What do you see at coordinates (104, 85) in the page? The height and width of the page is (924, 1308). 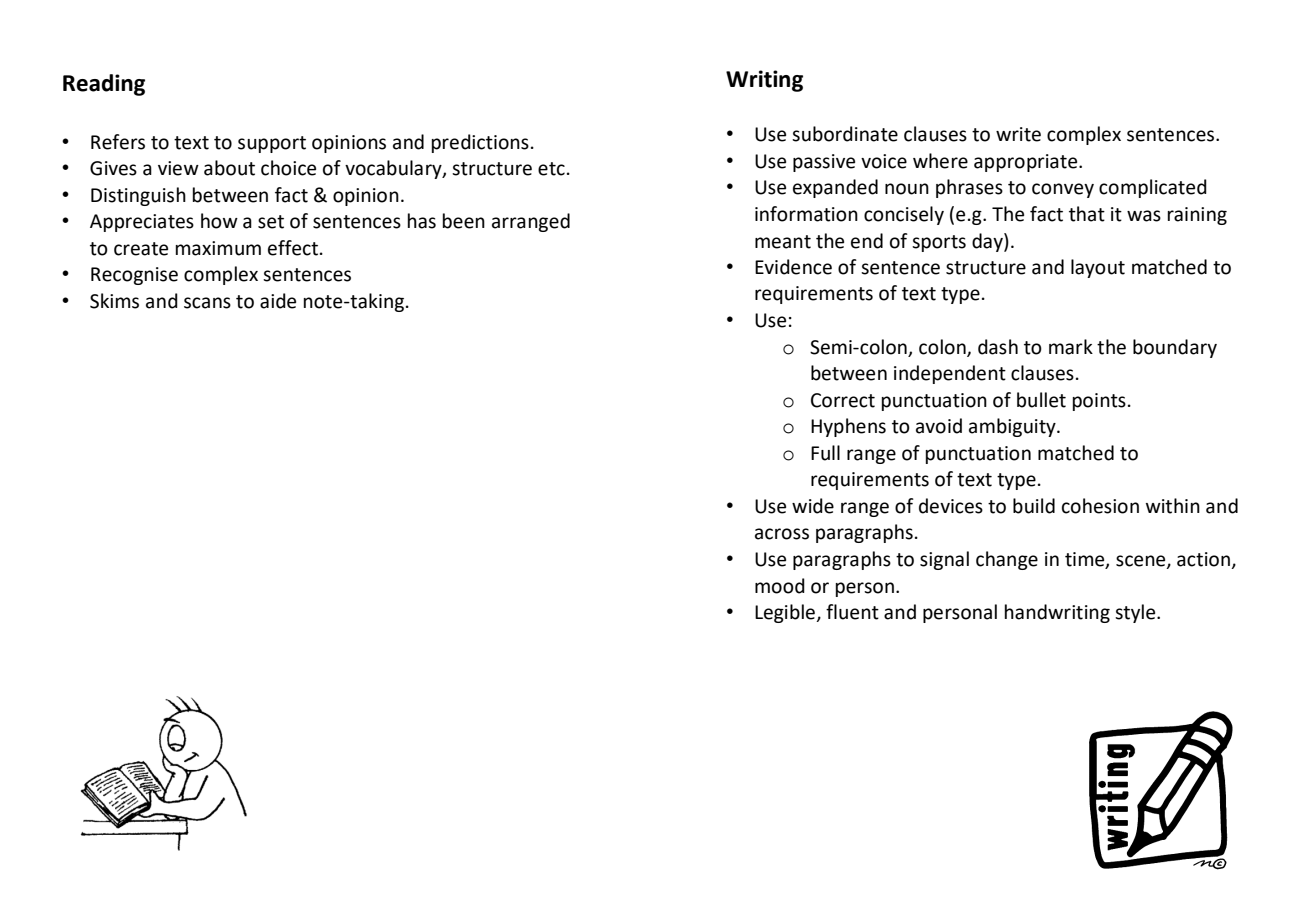 I see `Reading` at bounding box center [104, 85].
